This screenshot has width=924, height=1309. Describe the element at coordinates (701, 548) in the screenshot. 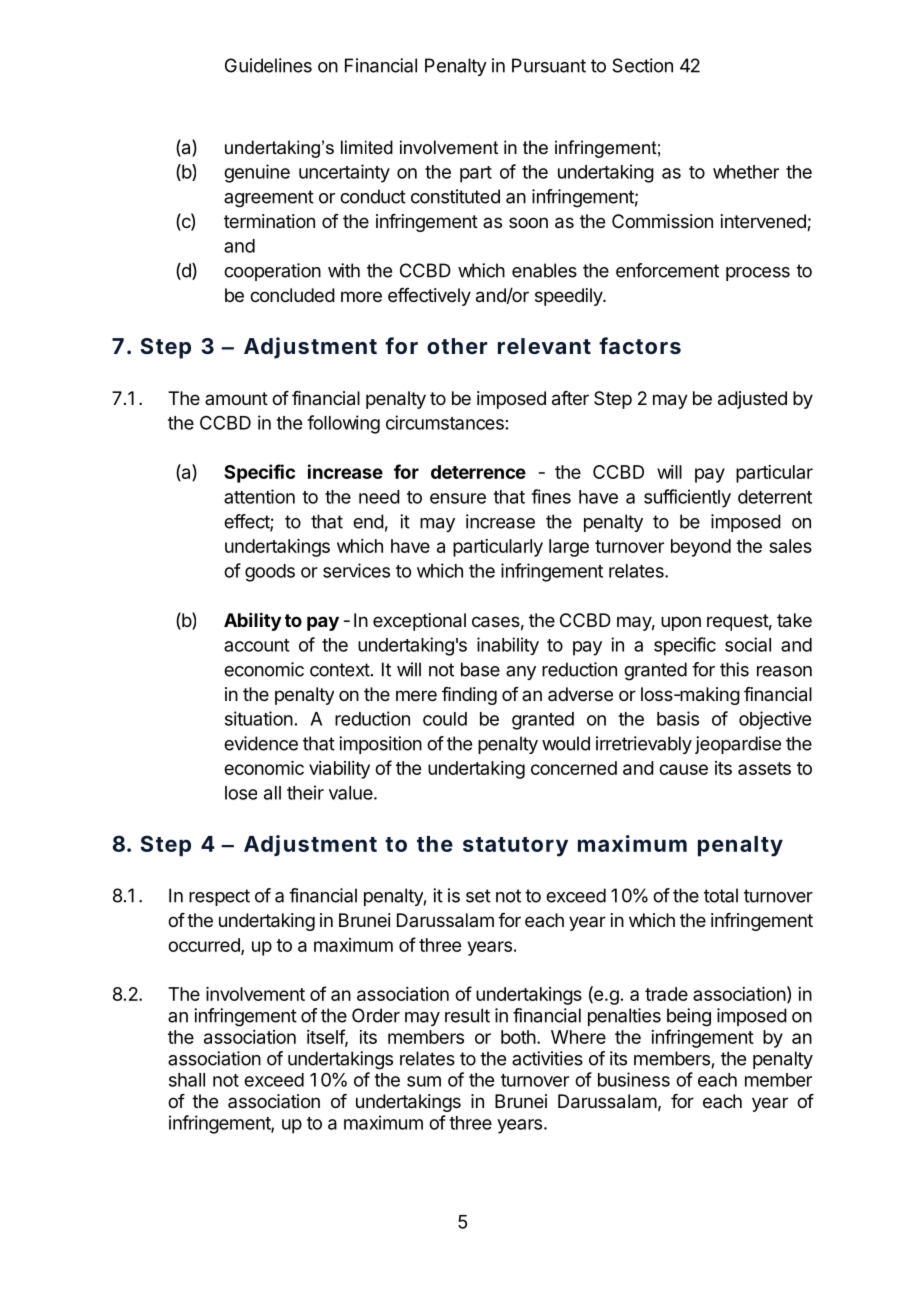

I see `beyond` at that location.
